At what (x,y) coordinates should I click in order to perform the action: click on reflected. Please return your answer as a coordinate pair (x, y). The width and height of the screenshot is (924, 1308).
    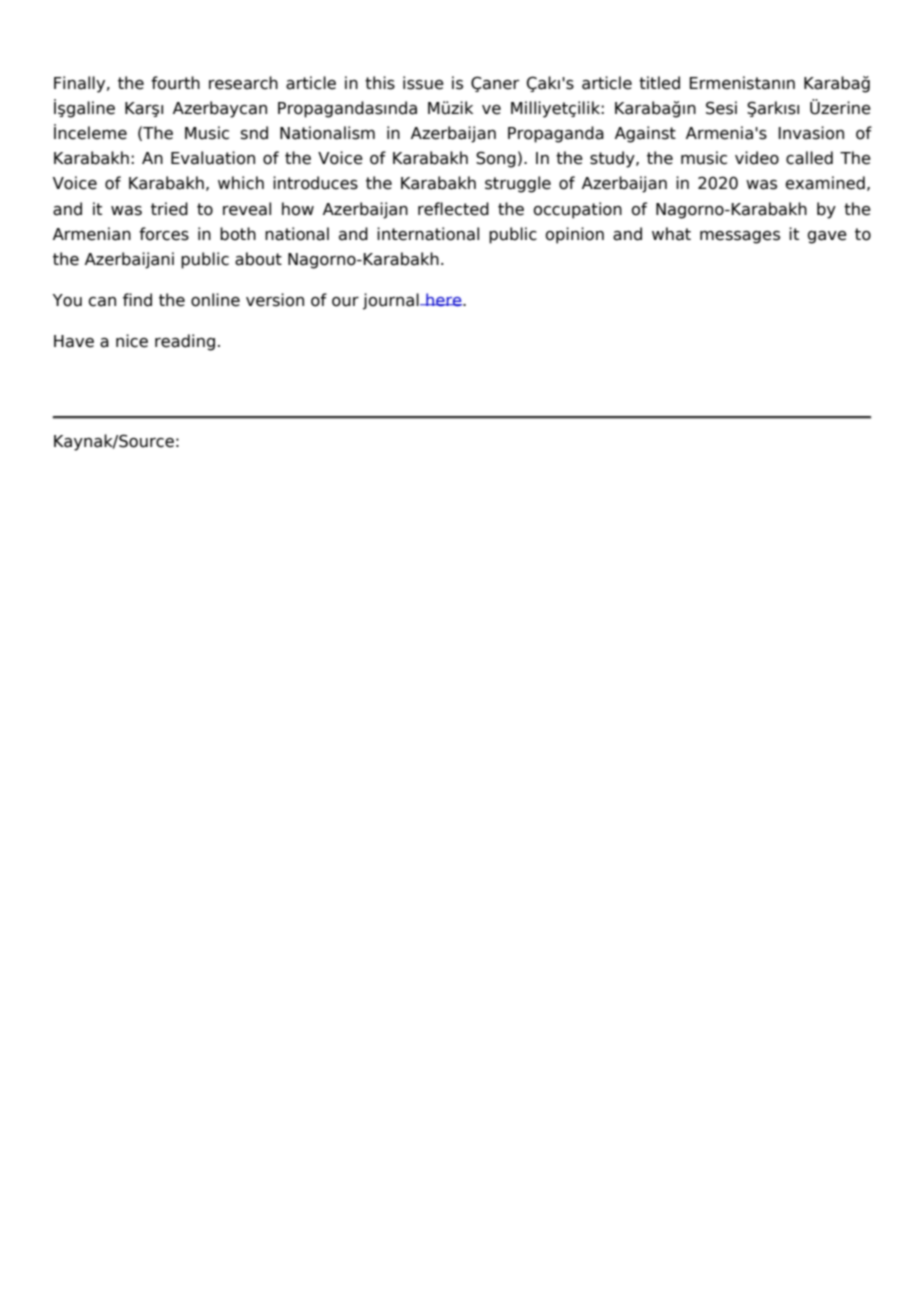
    Looking at the image, I should click on (453, 209).
